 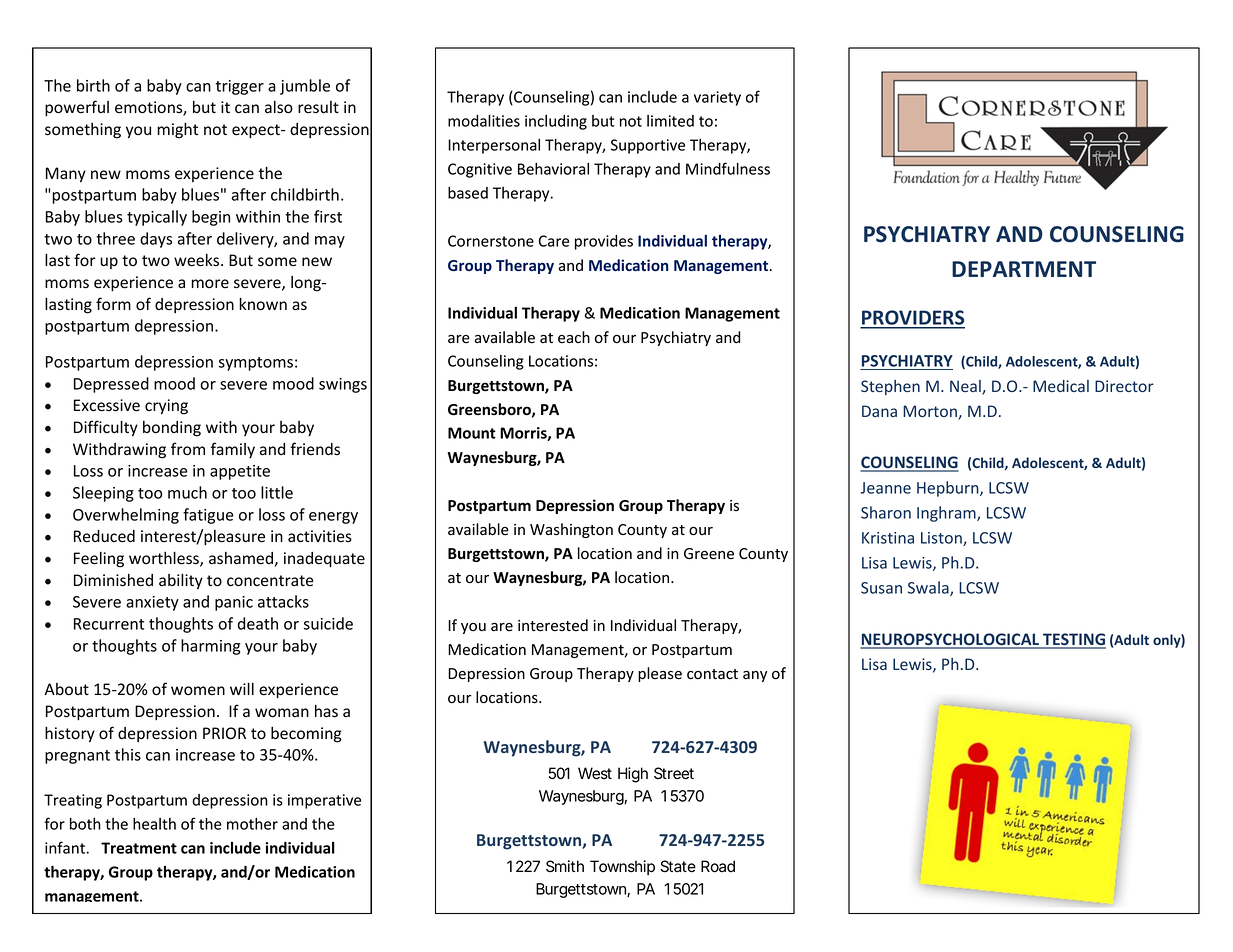 I want to click on Neal, so click(x=966, y=387).
